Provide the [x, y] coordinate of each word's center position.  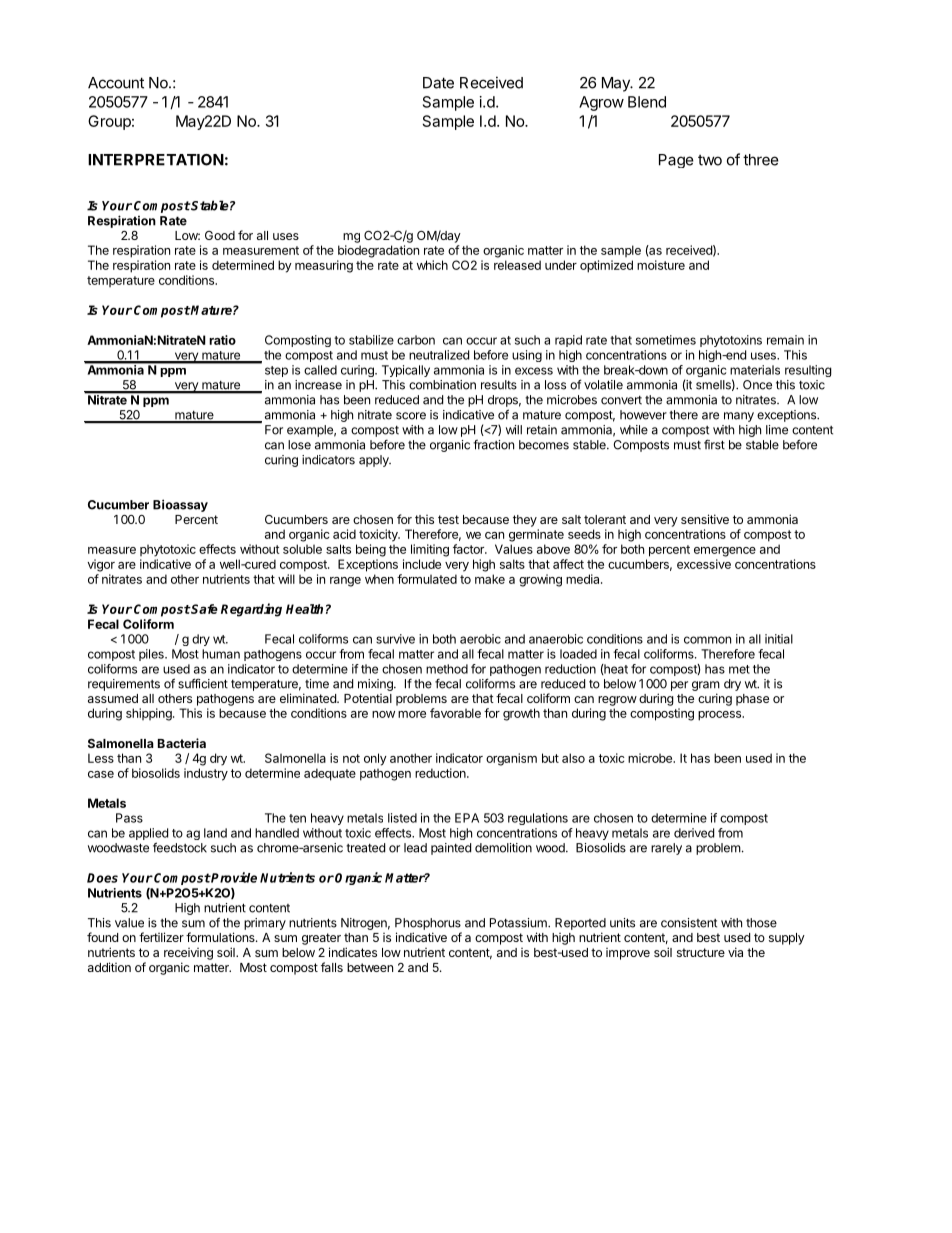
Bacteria [182, 743]
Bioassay [180, 505]
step [276, 371]
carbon [416, 340]
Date [438, 83]
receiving [188, 954]
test [448, 519]
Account [116, 83]
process [721, 716]
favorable [455, 713]
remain [785, 340]
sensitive [705, 519]
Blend [647, 102]
